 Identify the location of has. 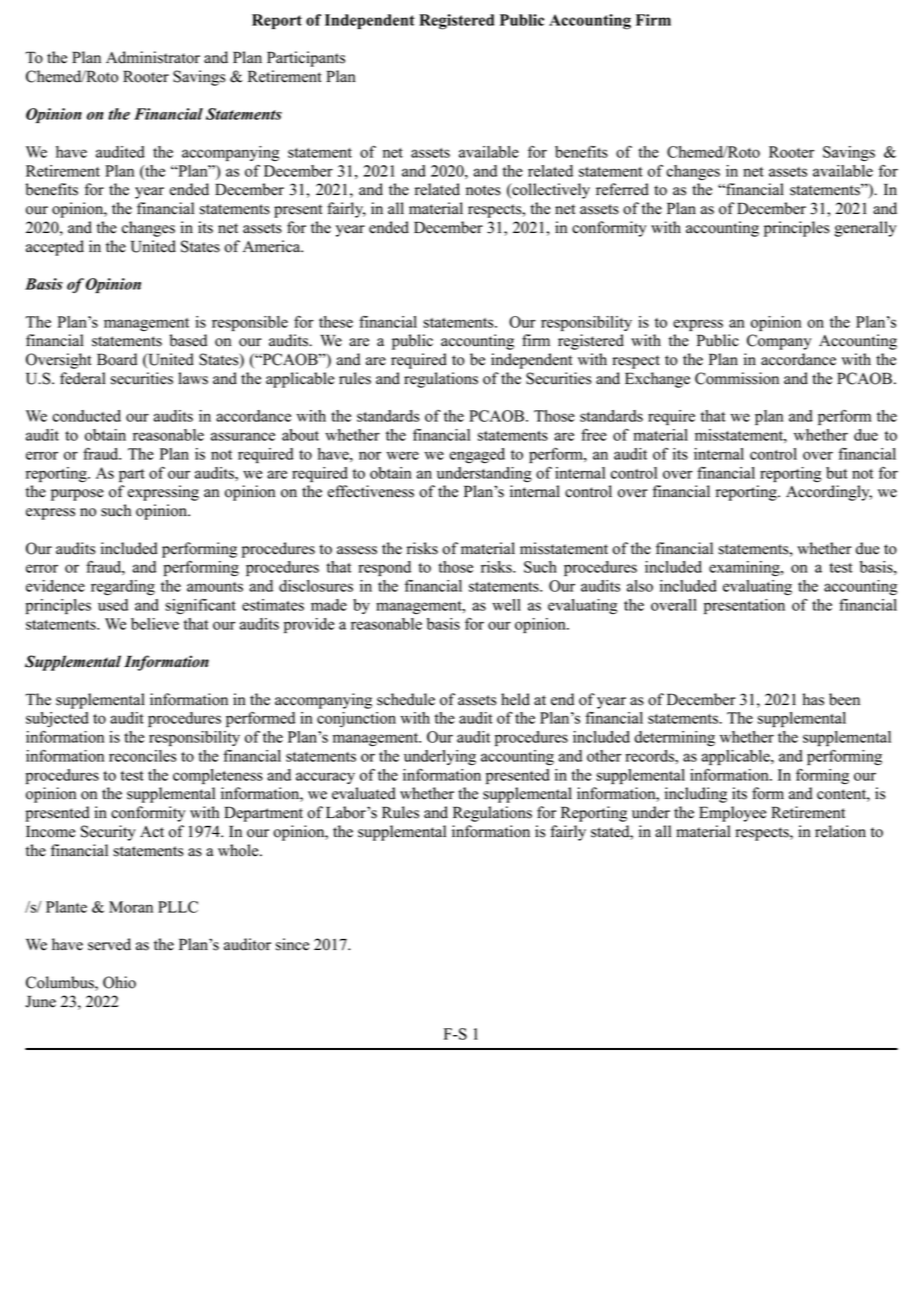
(813, 699).
